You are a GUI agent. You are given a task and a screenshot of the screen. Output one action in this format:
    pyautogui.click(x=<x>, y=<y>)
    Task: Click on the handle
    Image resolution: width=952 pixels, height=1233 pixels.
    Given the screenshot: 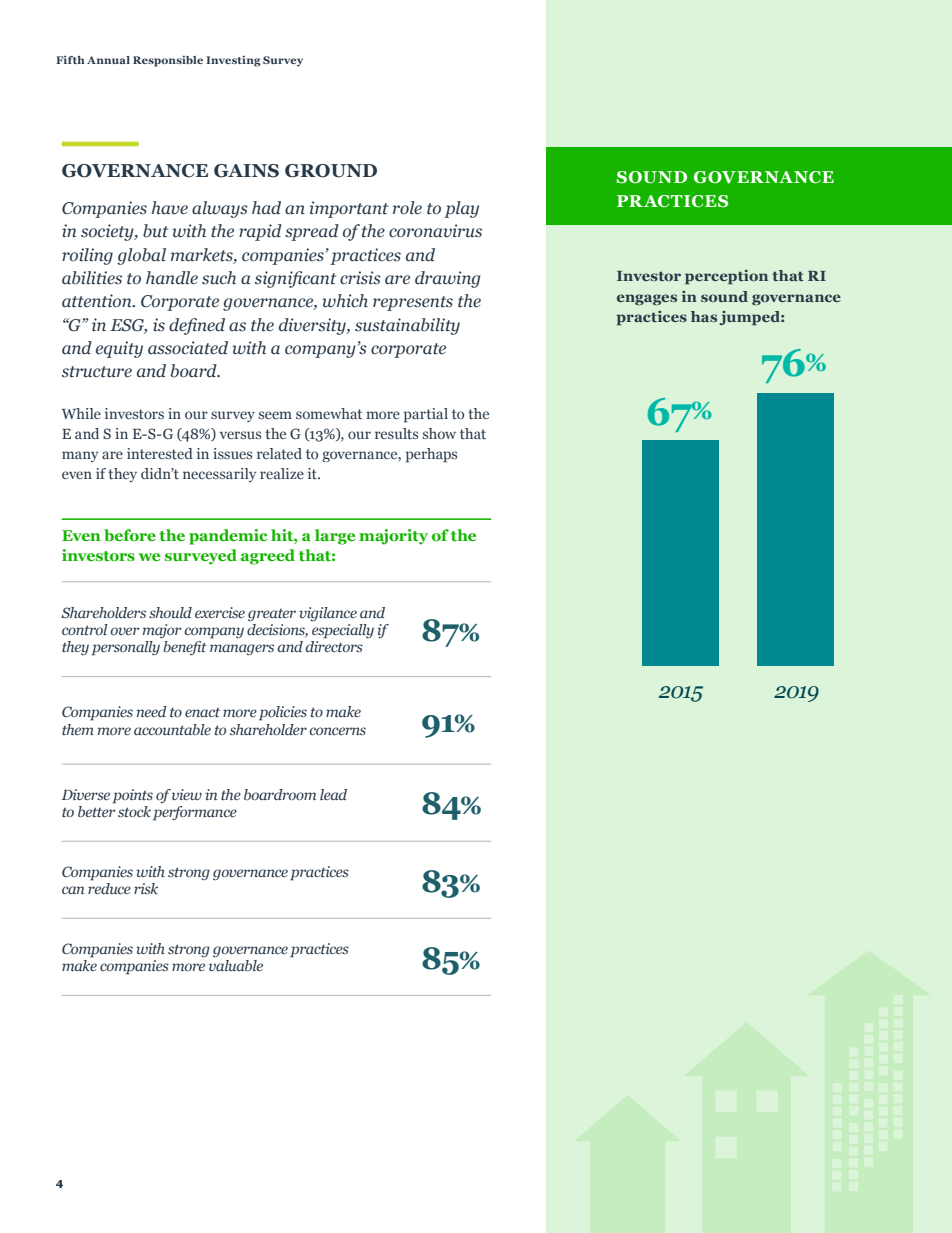 What is the action you would take?
    pyautogui.click(x=172, y=278)
